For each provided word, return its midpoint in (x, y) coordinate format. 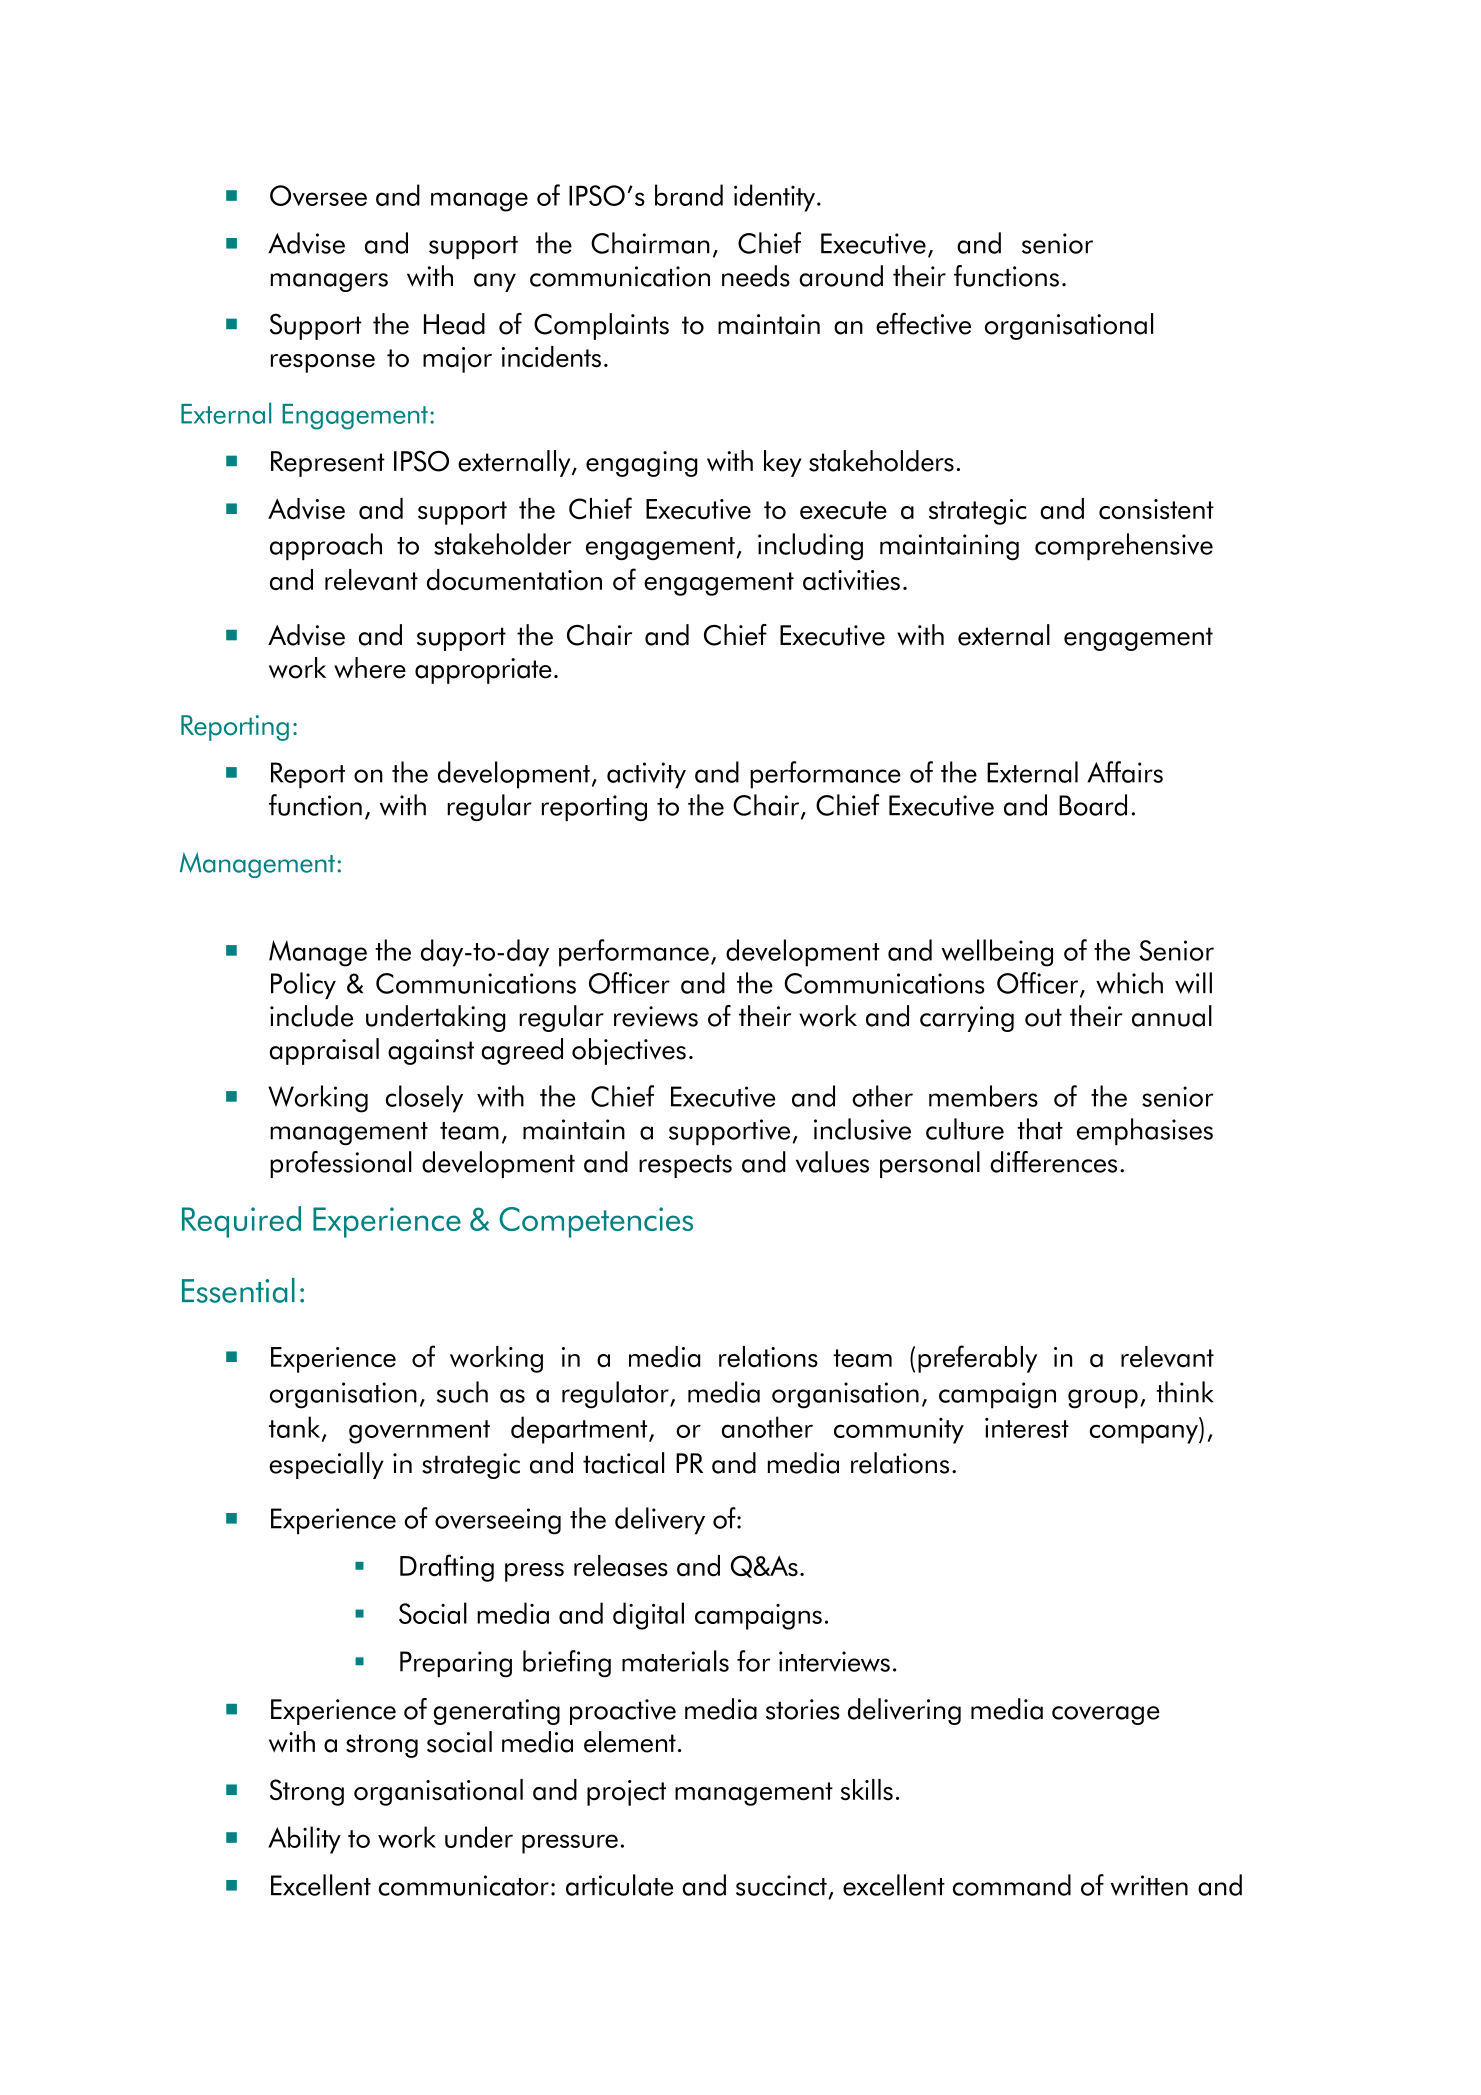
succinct (781, 1885)
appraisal (324, 1051)
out (1043, 1017)
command (1012, 1885)
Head (454, 324)
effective (923, 324)
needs (756, 276)
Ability (304, 1840)
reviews (656, 1016)
